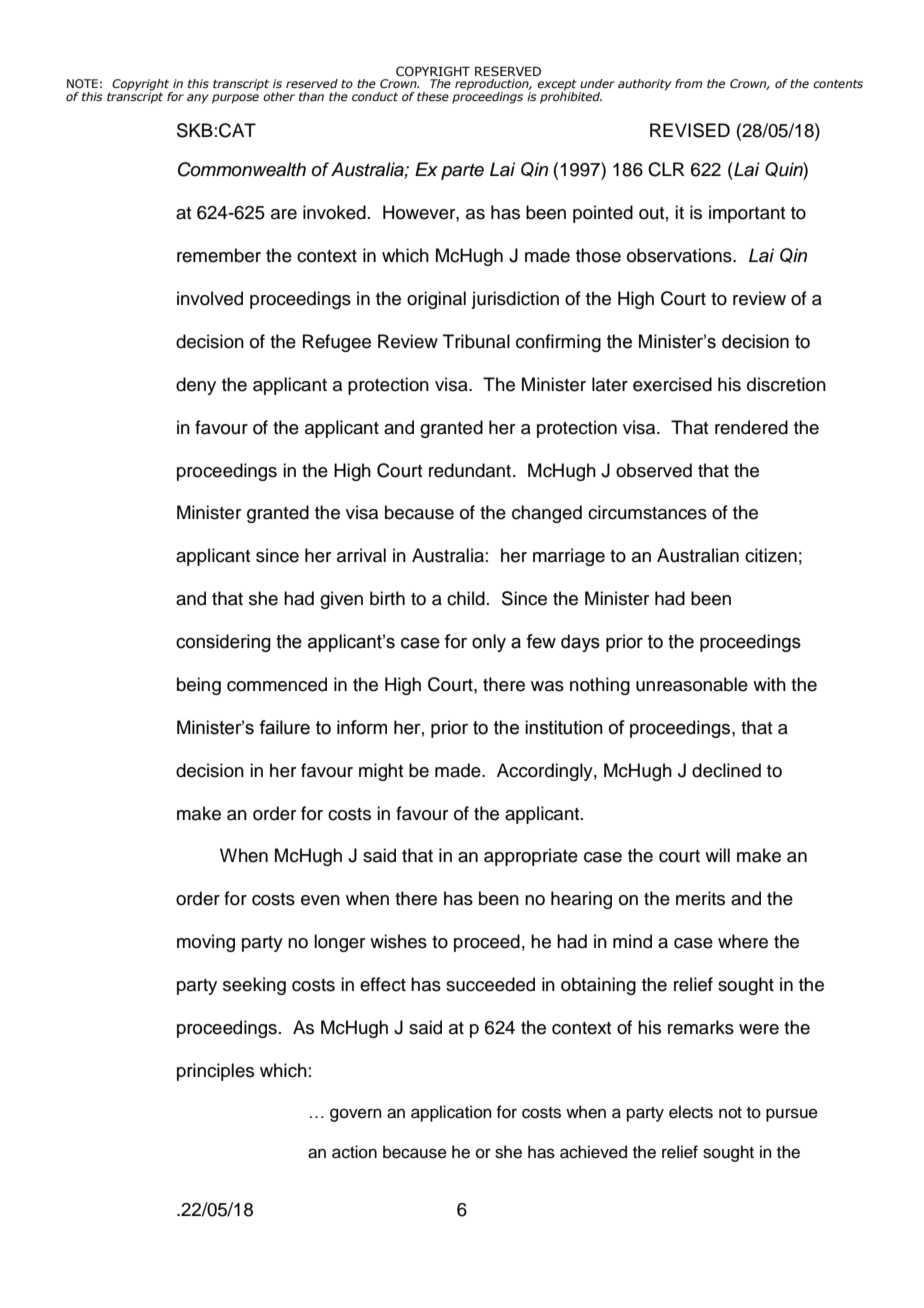 This screenshot has height=1308, width=924. Describe the element at coordinates (433, 96) in the screenshot. I see `these` at that location.
